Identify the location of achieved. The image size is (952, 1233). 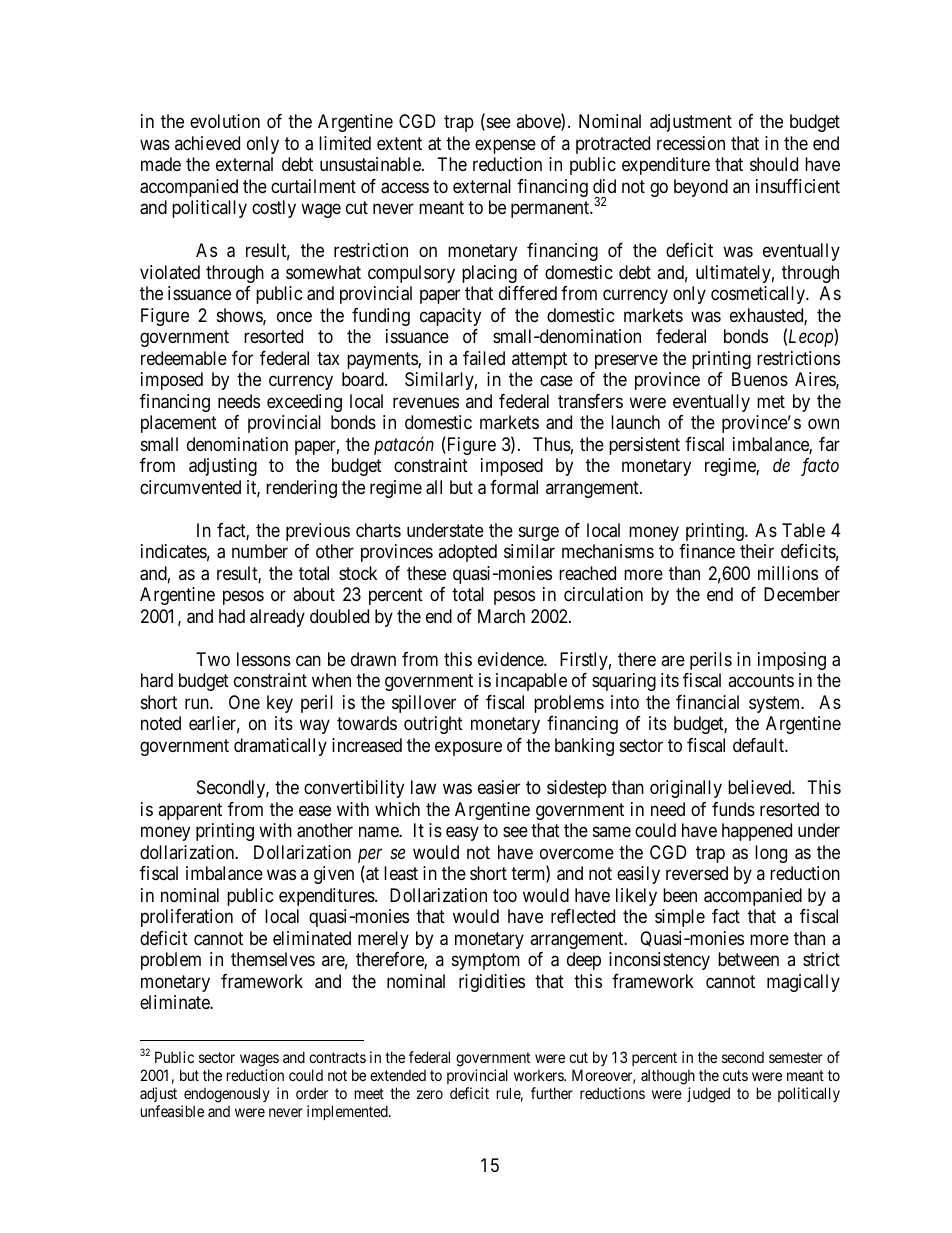
(207, 143).
